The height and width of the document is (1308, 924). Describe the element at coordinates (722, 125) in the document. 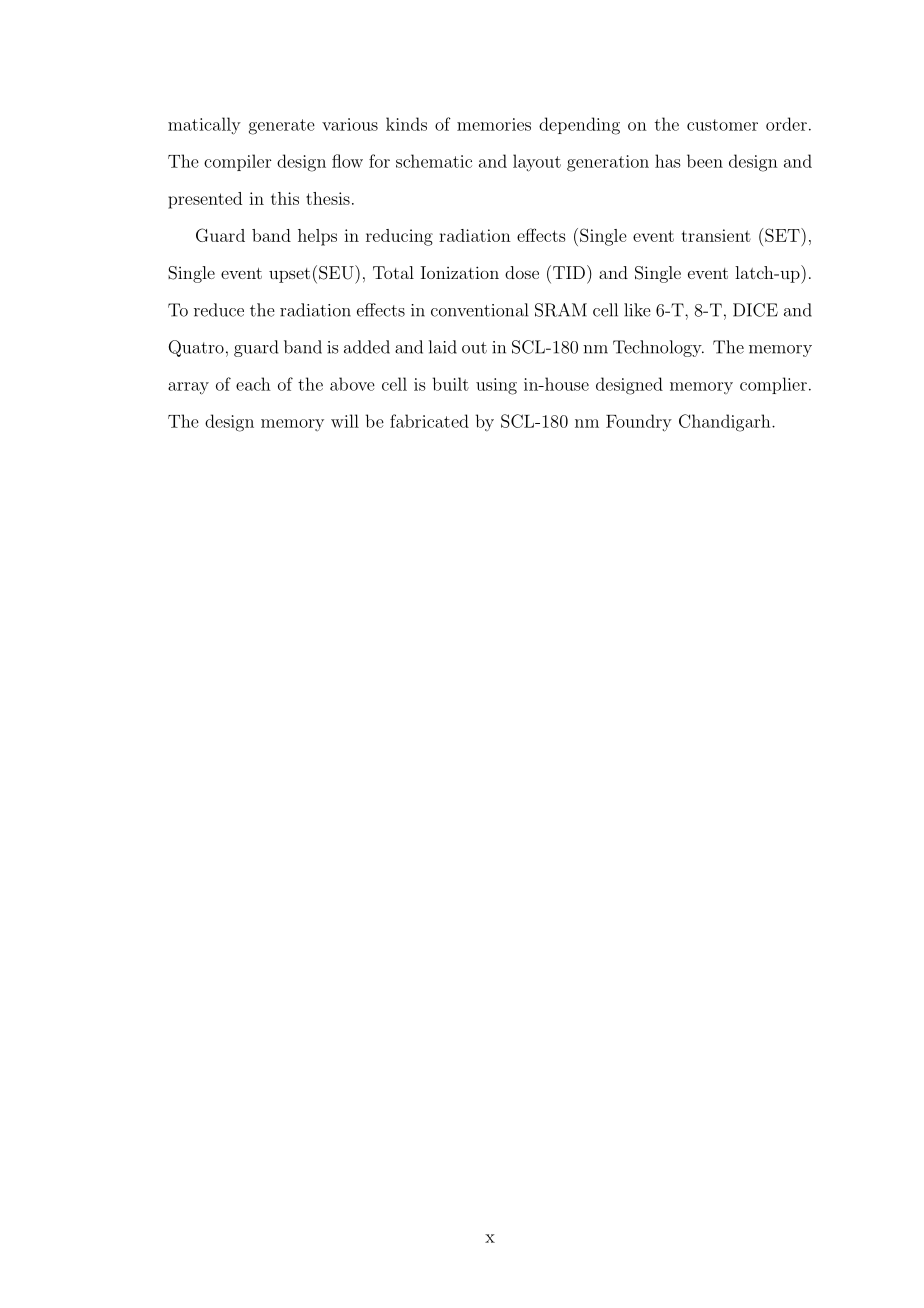

I see `customer` at that location.
